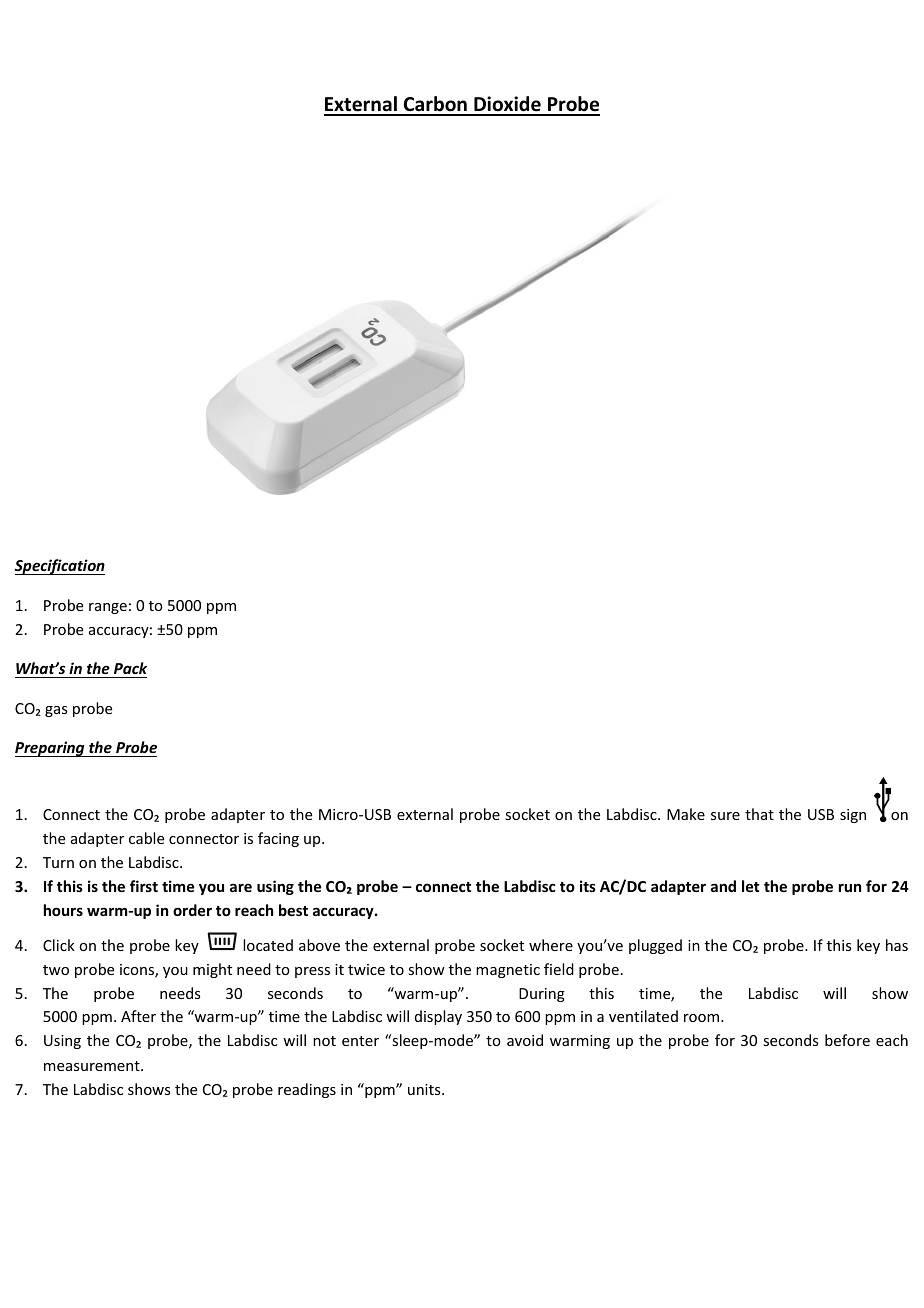  Describe the element at coordinates (60, 567) in the image. I see `Specification` at that location.
